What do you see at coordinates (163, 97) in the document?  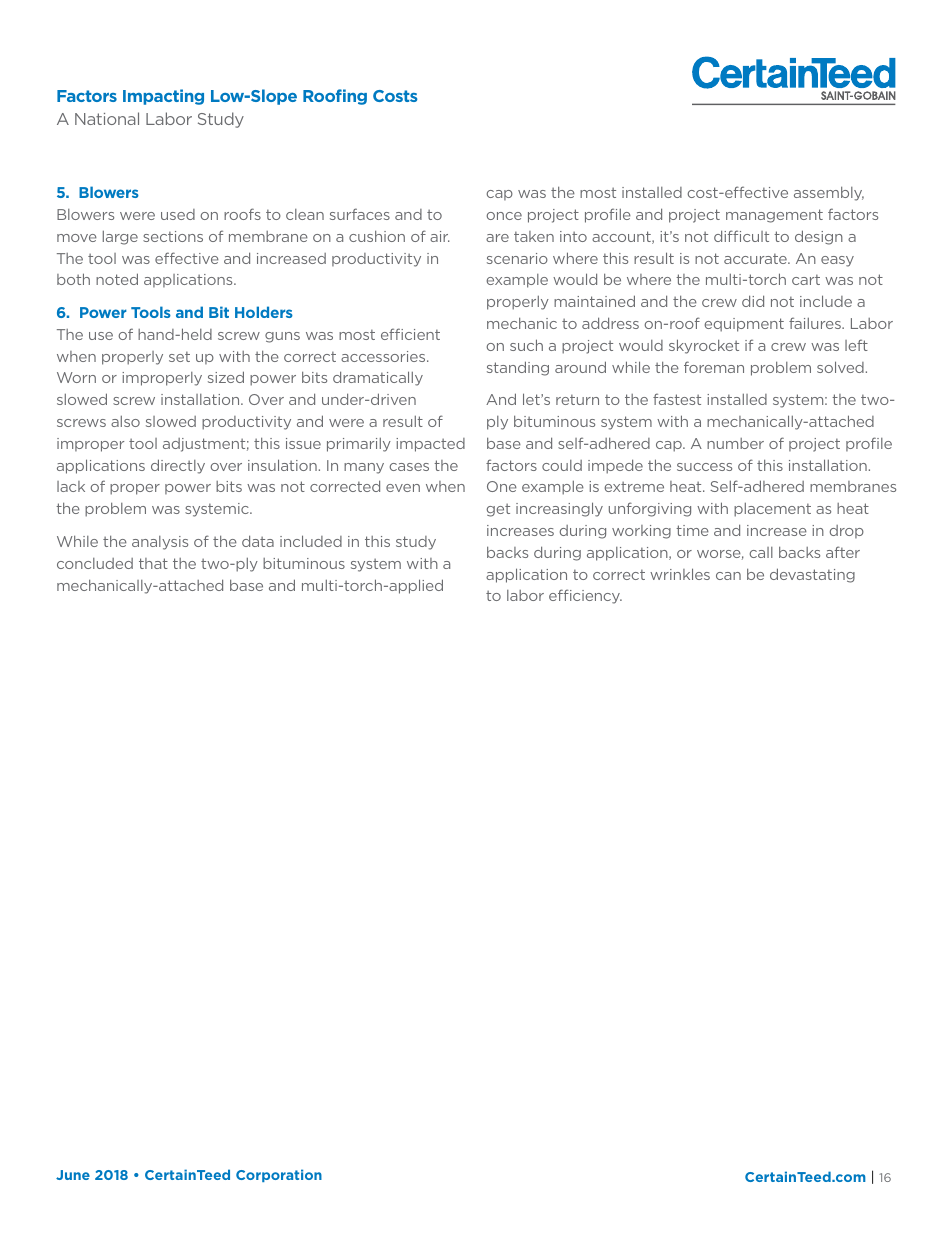 I see `Impacting` at bounding box center [163, 97].
